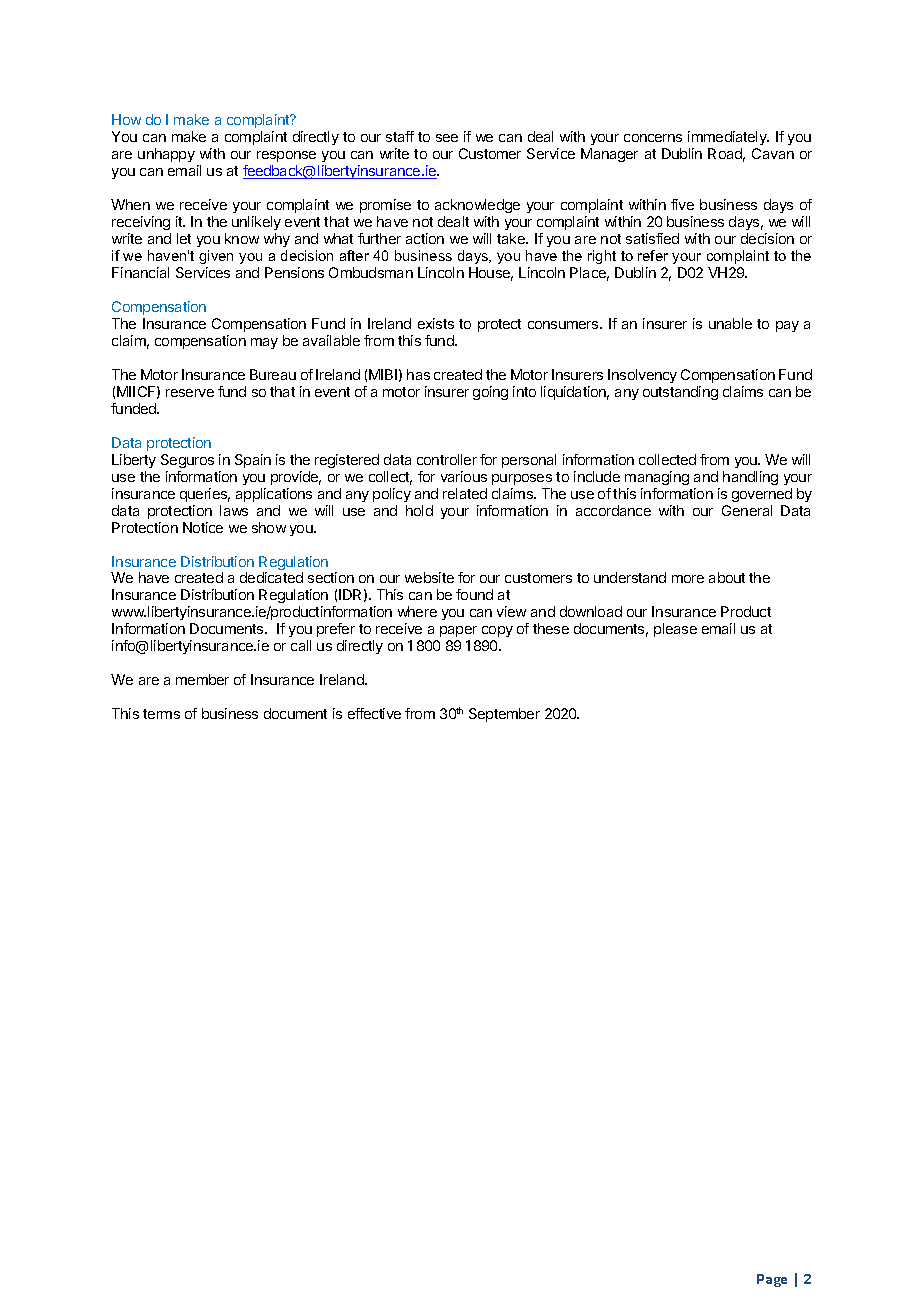 This screenshot has height=1308, width=924. What do you see at coordinates (447, 138) in the screenshot?
I see `see` at bounding box center [447, 138].
